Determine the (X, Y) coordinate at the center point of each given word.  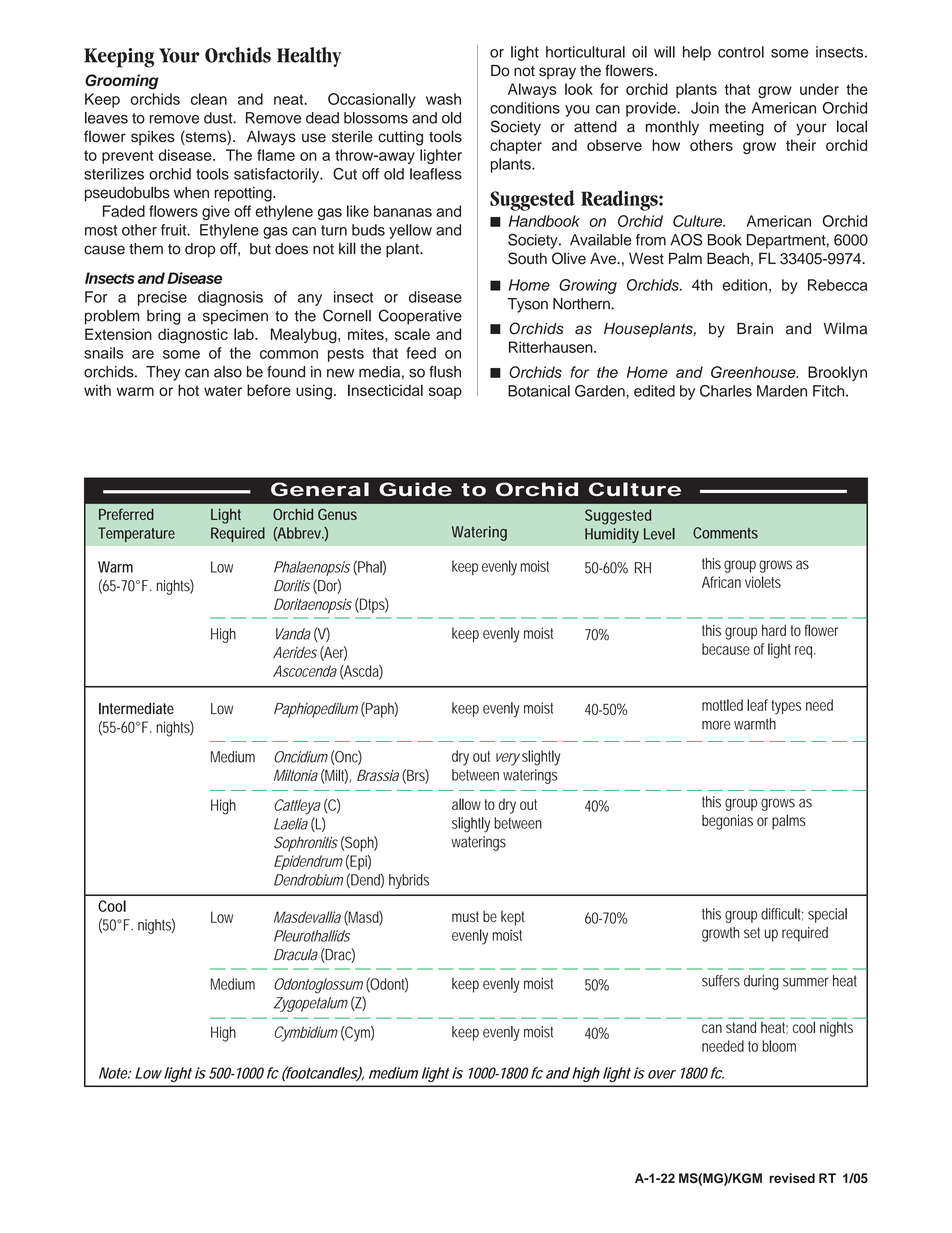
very (508, 759)
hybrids (409, 881)
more (716, 725)
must (465, 917)
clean (209, 99)
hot (188, 390)
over (662, 1074)
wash (443, 99)
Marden (782, 391)
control (741, 52)
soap (445, 393)
